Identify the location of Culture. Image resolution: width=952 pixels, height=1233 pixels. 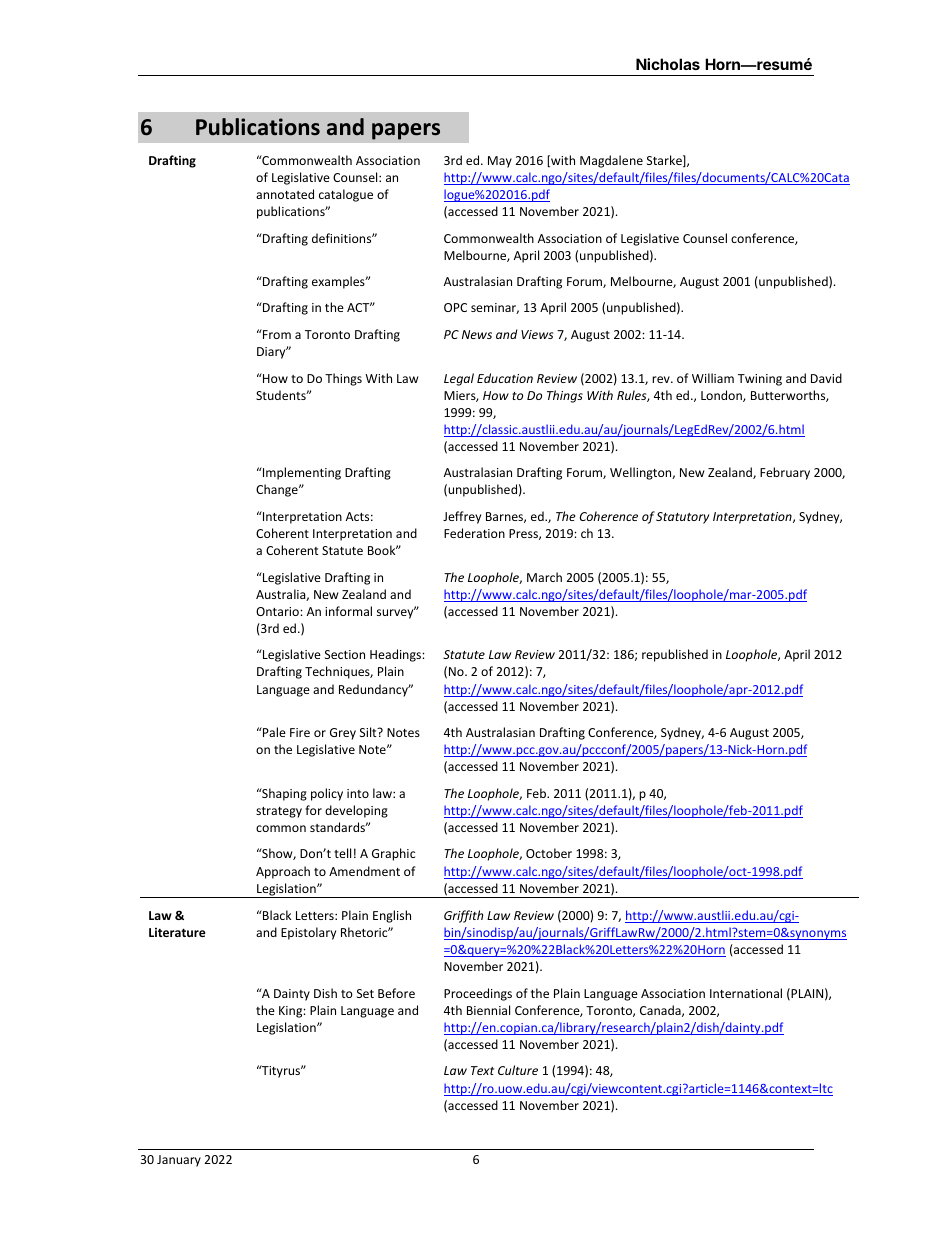
(518, 1070).
